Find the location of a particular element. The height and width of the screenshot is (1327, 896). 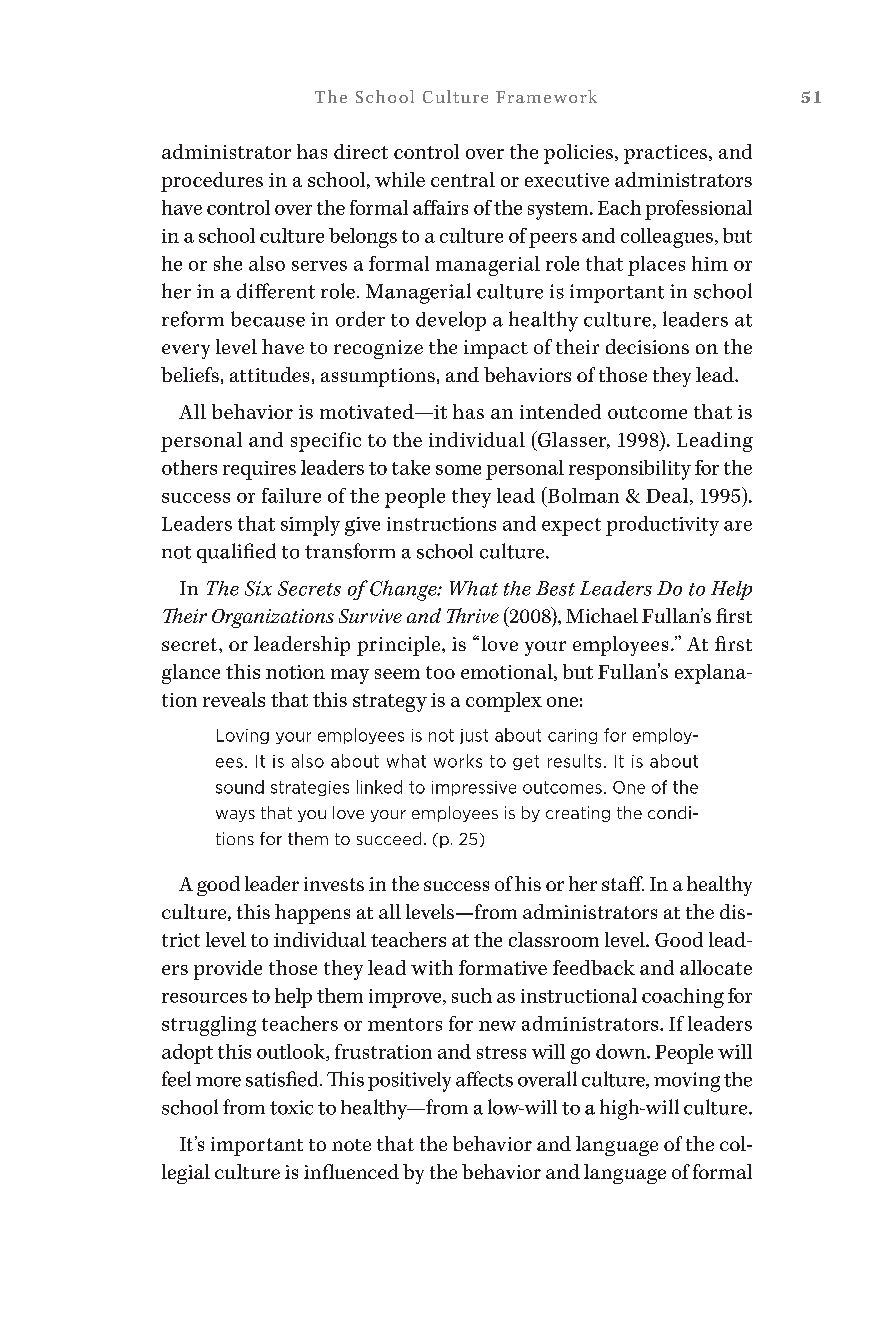

Michael is located at coordinates (602, 615).
